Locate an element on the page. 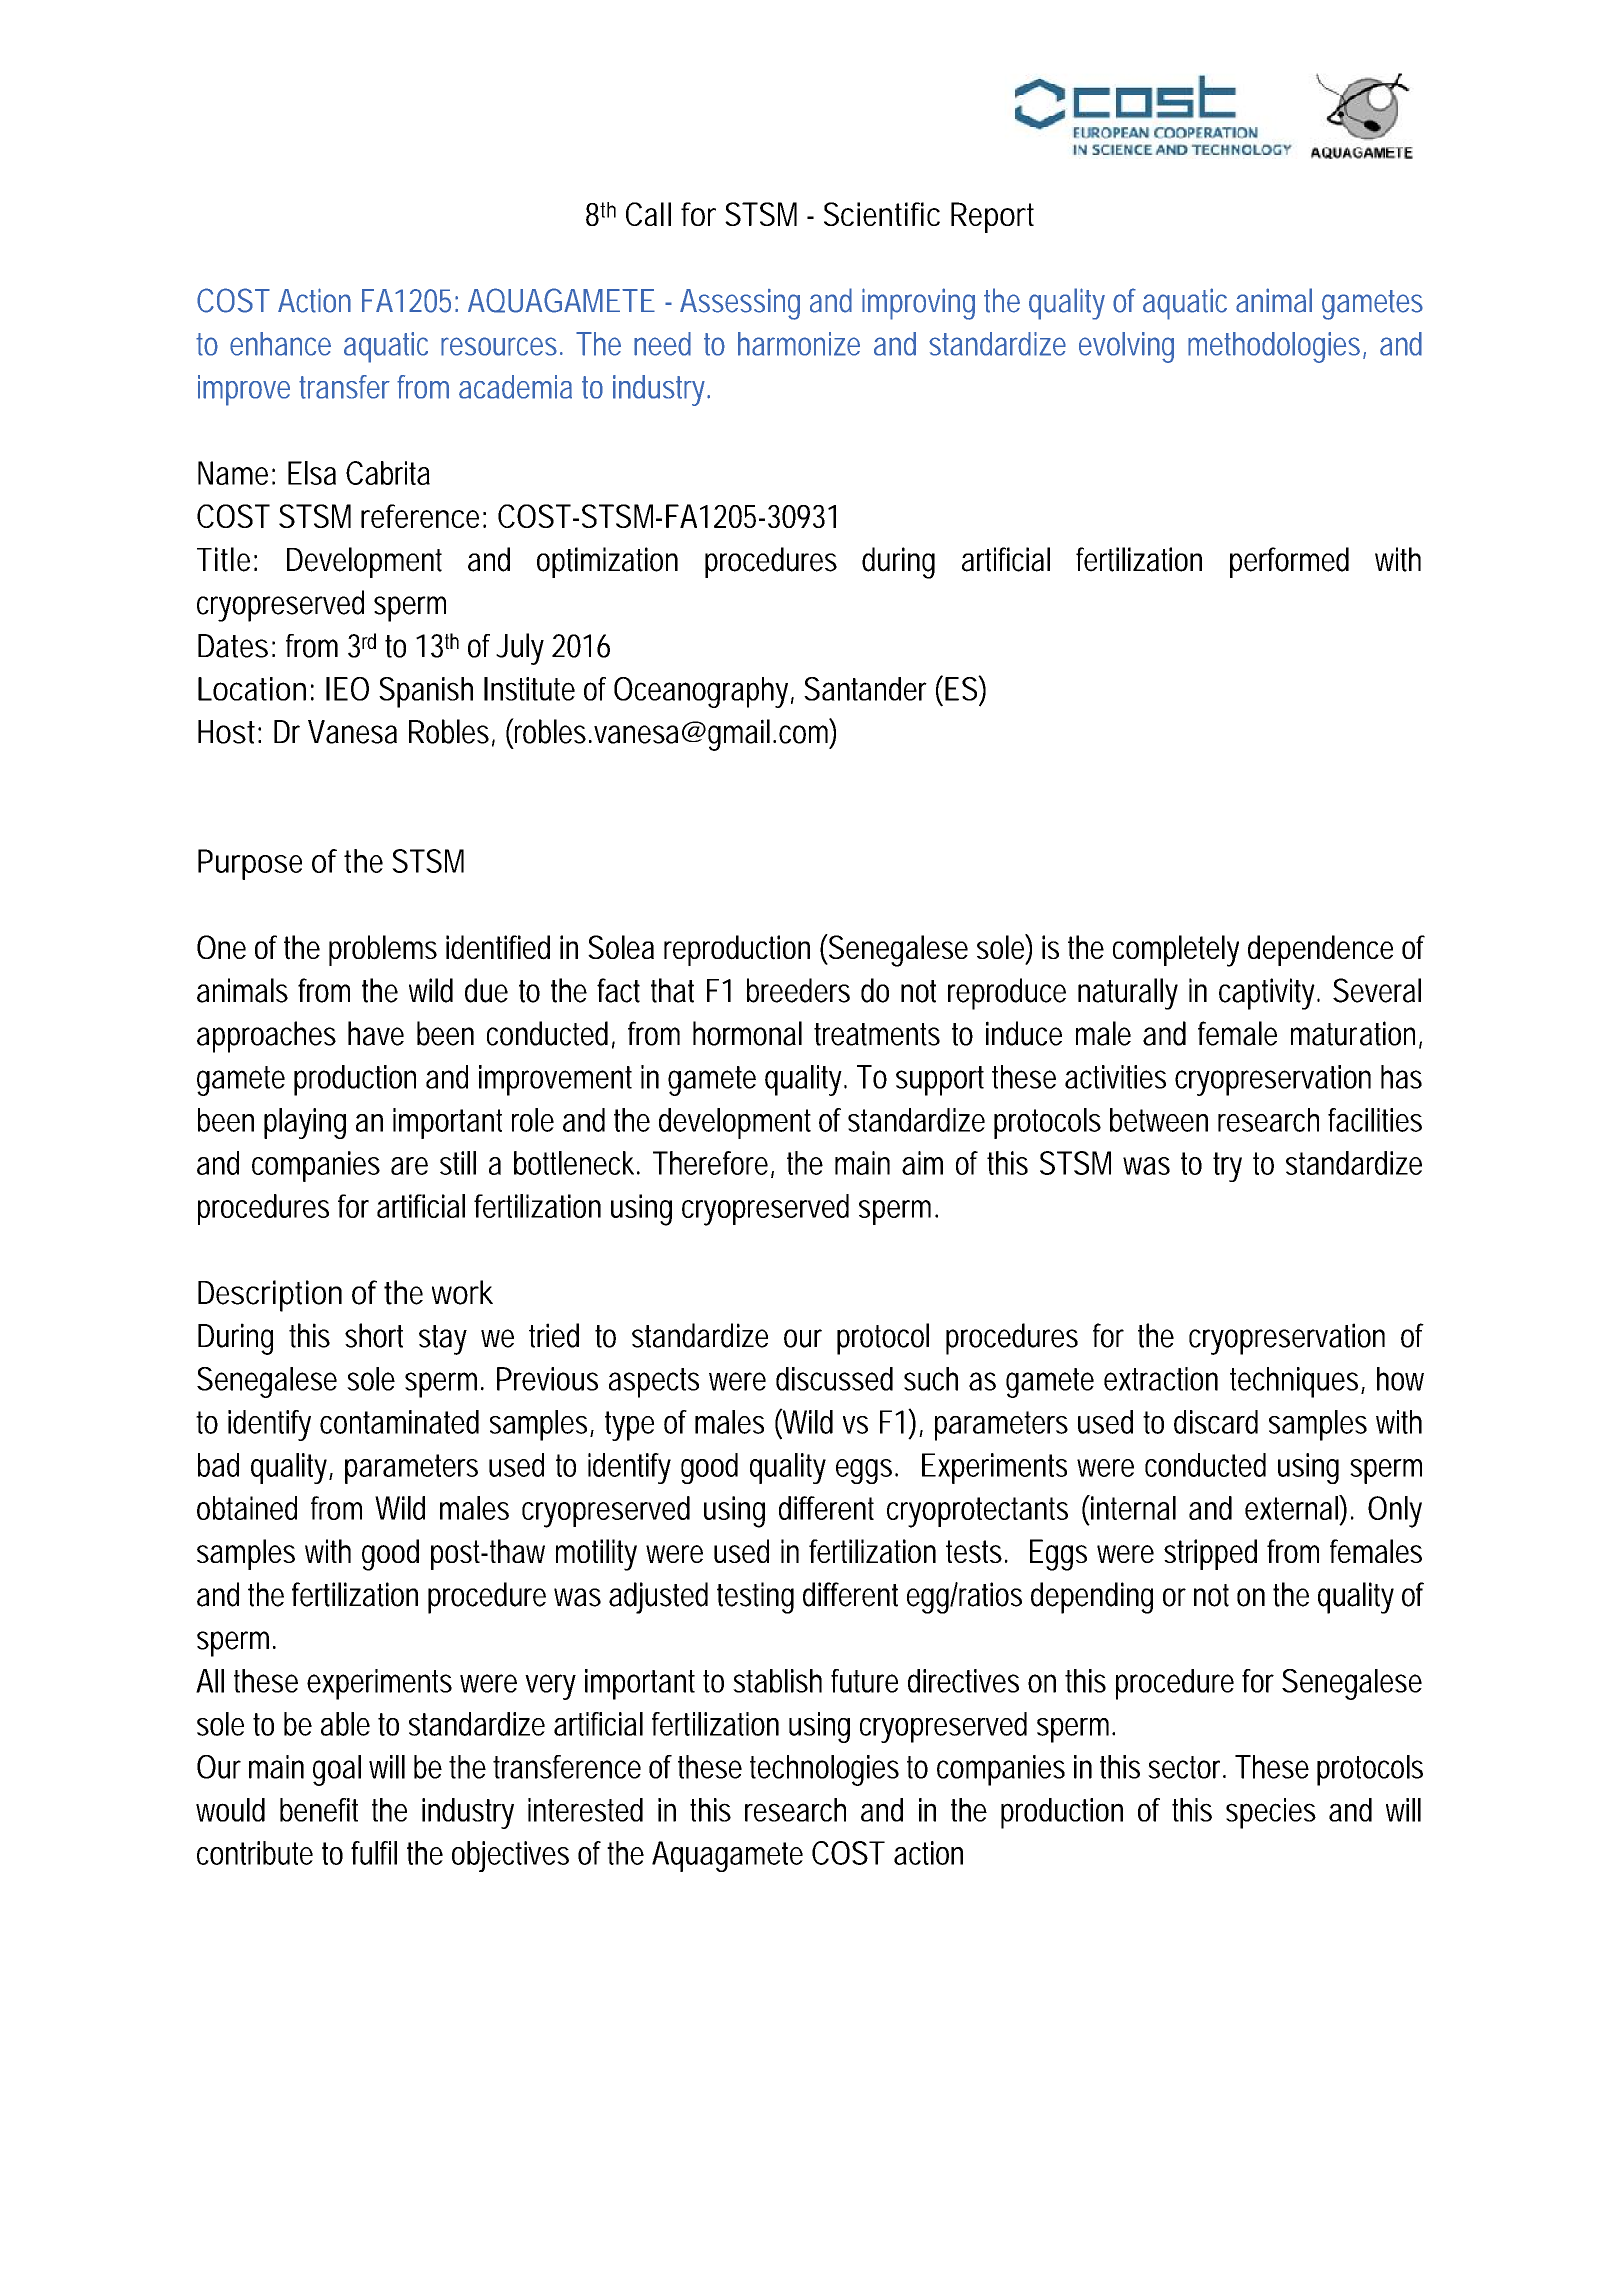 The image size is (1621, 2293). have is located at coordinates (376, 1033).
